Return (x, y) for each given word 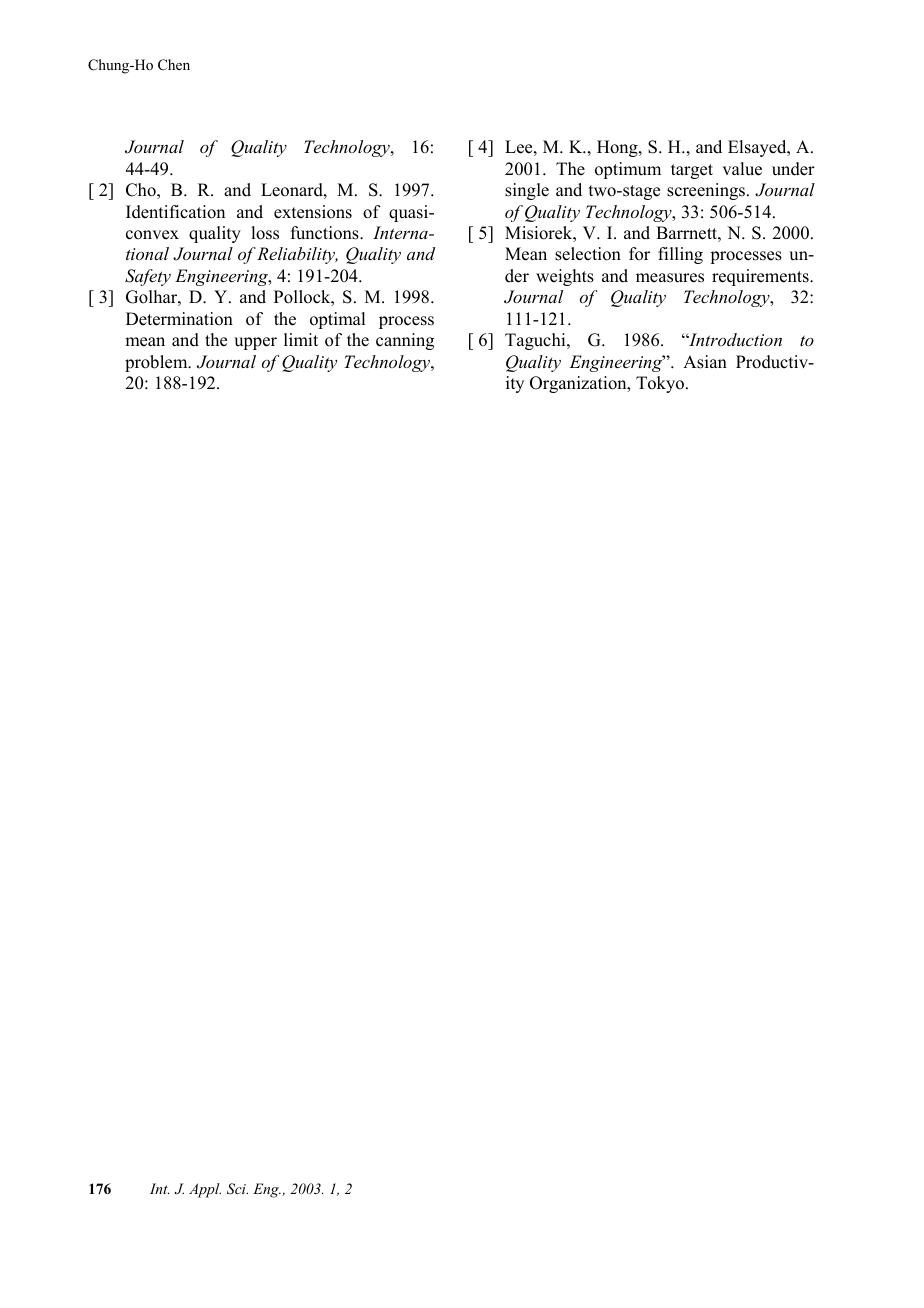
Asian (705, 362)
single (527, 191)
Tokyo (661, 384)
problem (157, 363)
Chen (174, 65)
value (742, 169)
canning (405, 341)
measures (670, 278)
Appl (205, 1190)
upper (255, 343)
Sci (237, 1189)
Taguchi (536, 341)
